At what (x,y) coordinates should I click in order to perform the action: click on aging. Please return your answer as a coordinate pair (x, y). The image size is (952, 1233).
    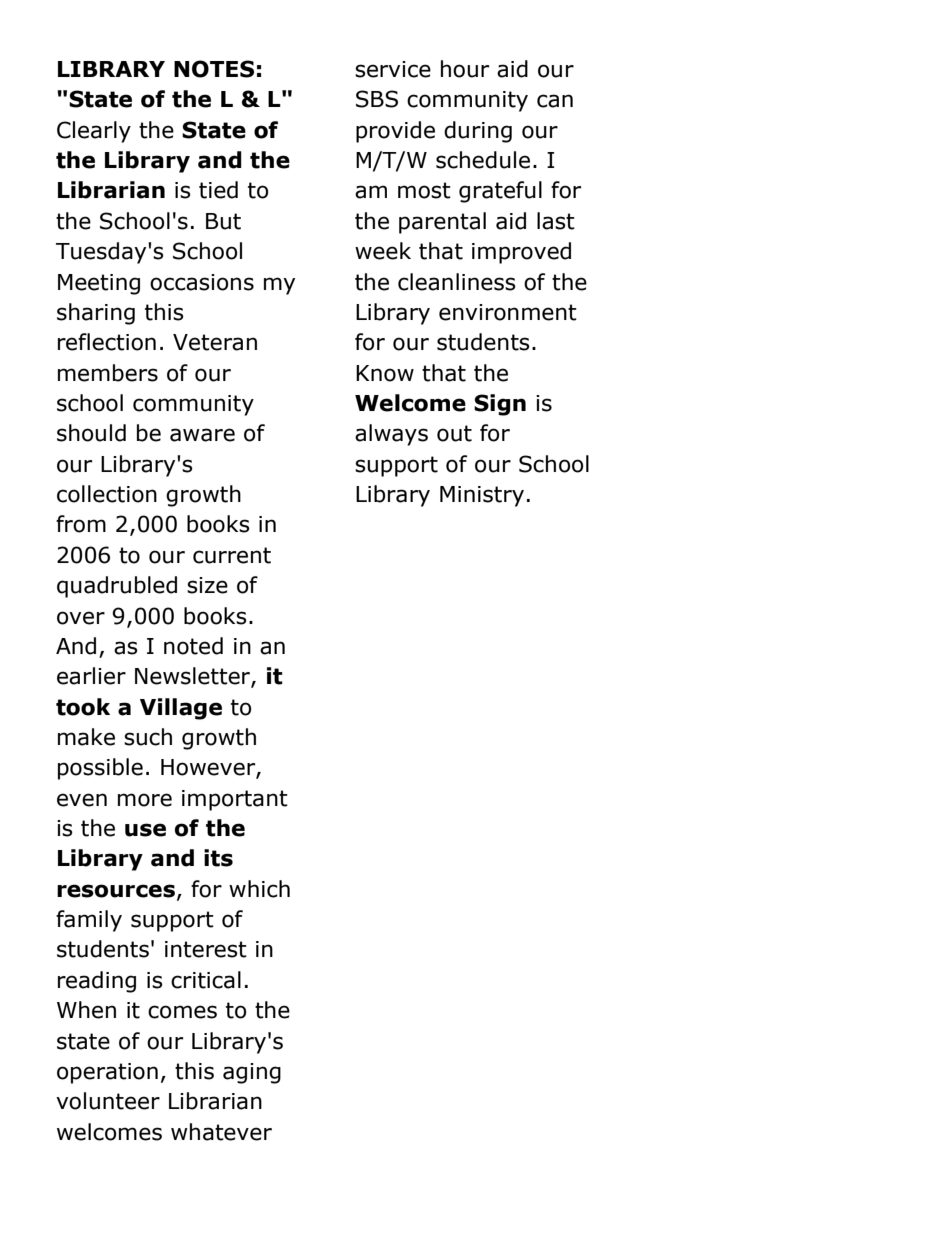
    Looking at the image, I should click on (252, 1073).
